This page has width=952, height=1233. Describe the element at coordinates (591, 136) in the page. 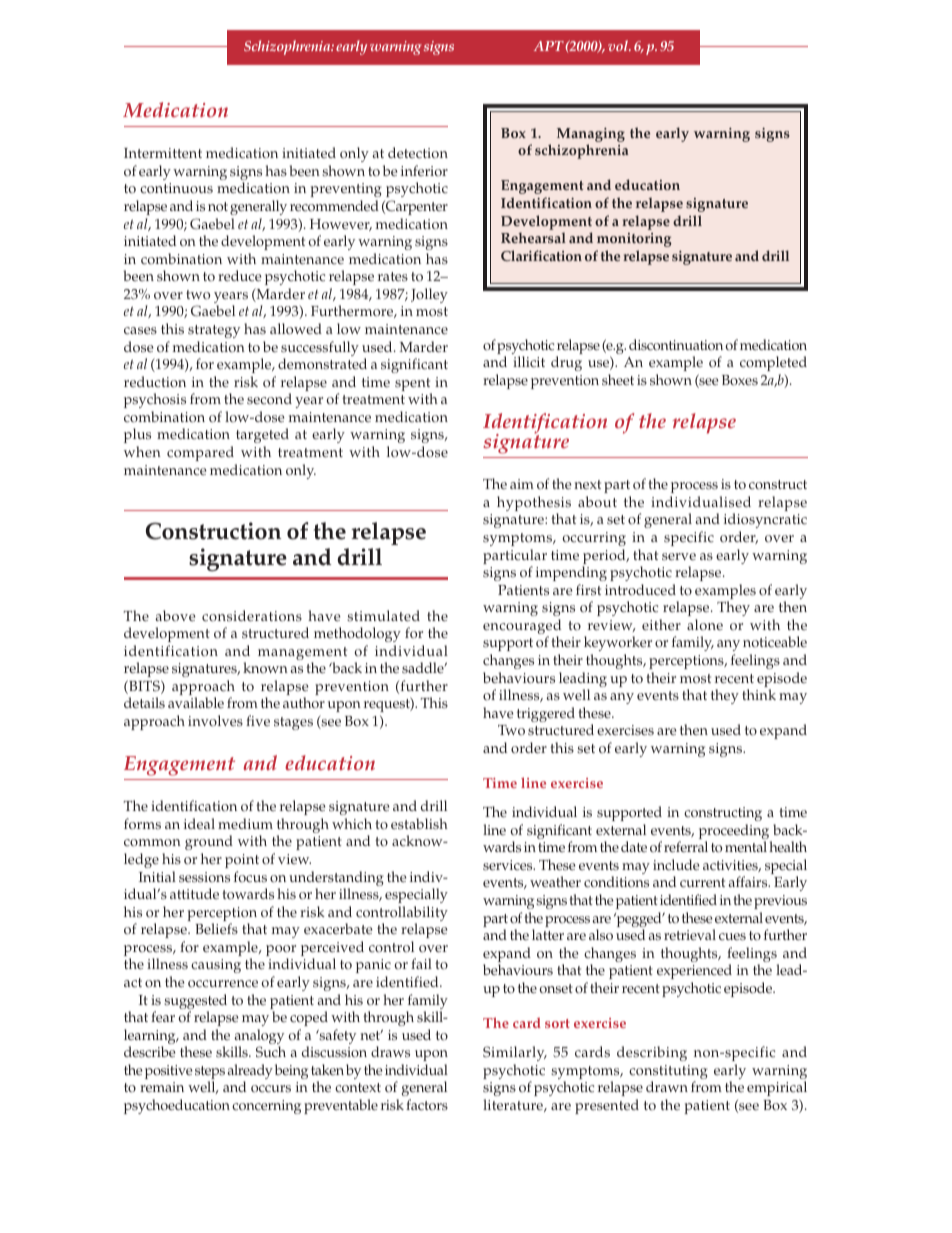

I see `Managing` at that location.
